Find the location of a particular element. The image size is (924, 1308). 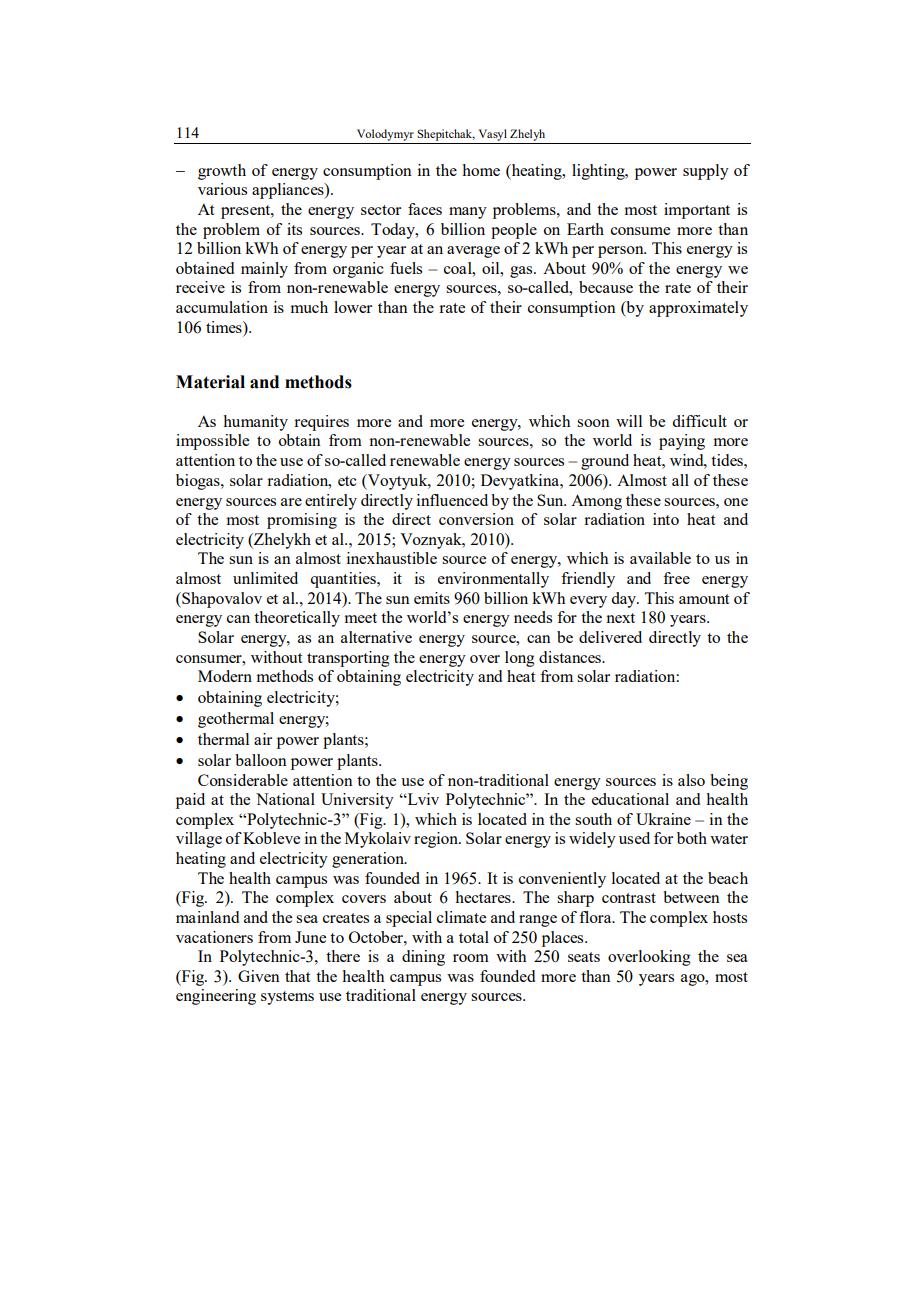

influenced is located at coordinates (452, 500).
